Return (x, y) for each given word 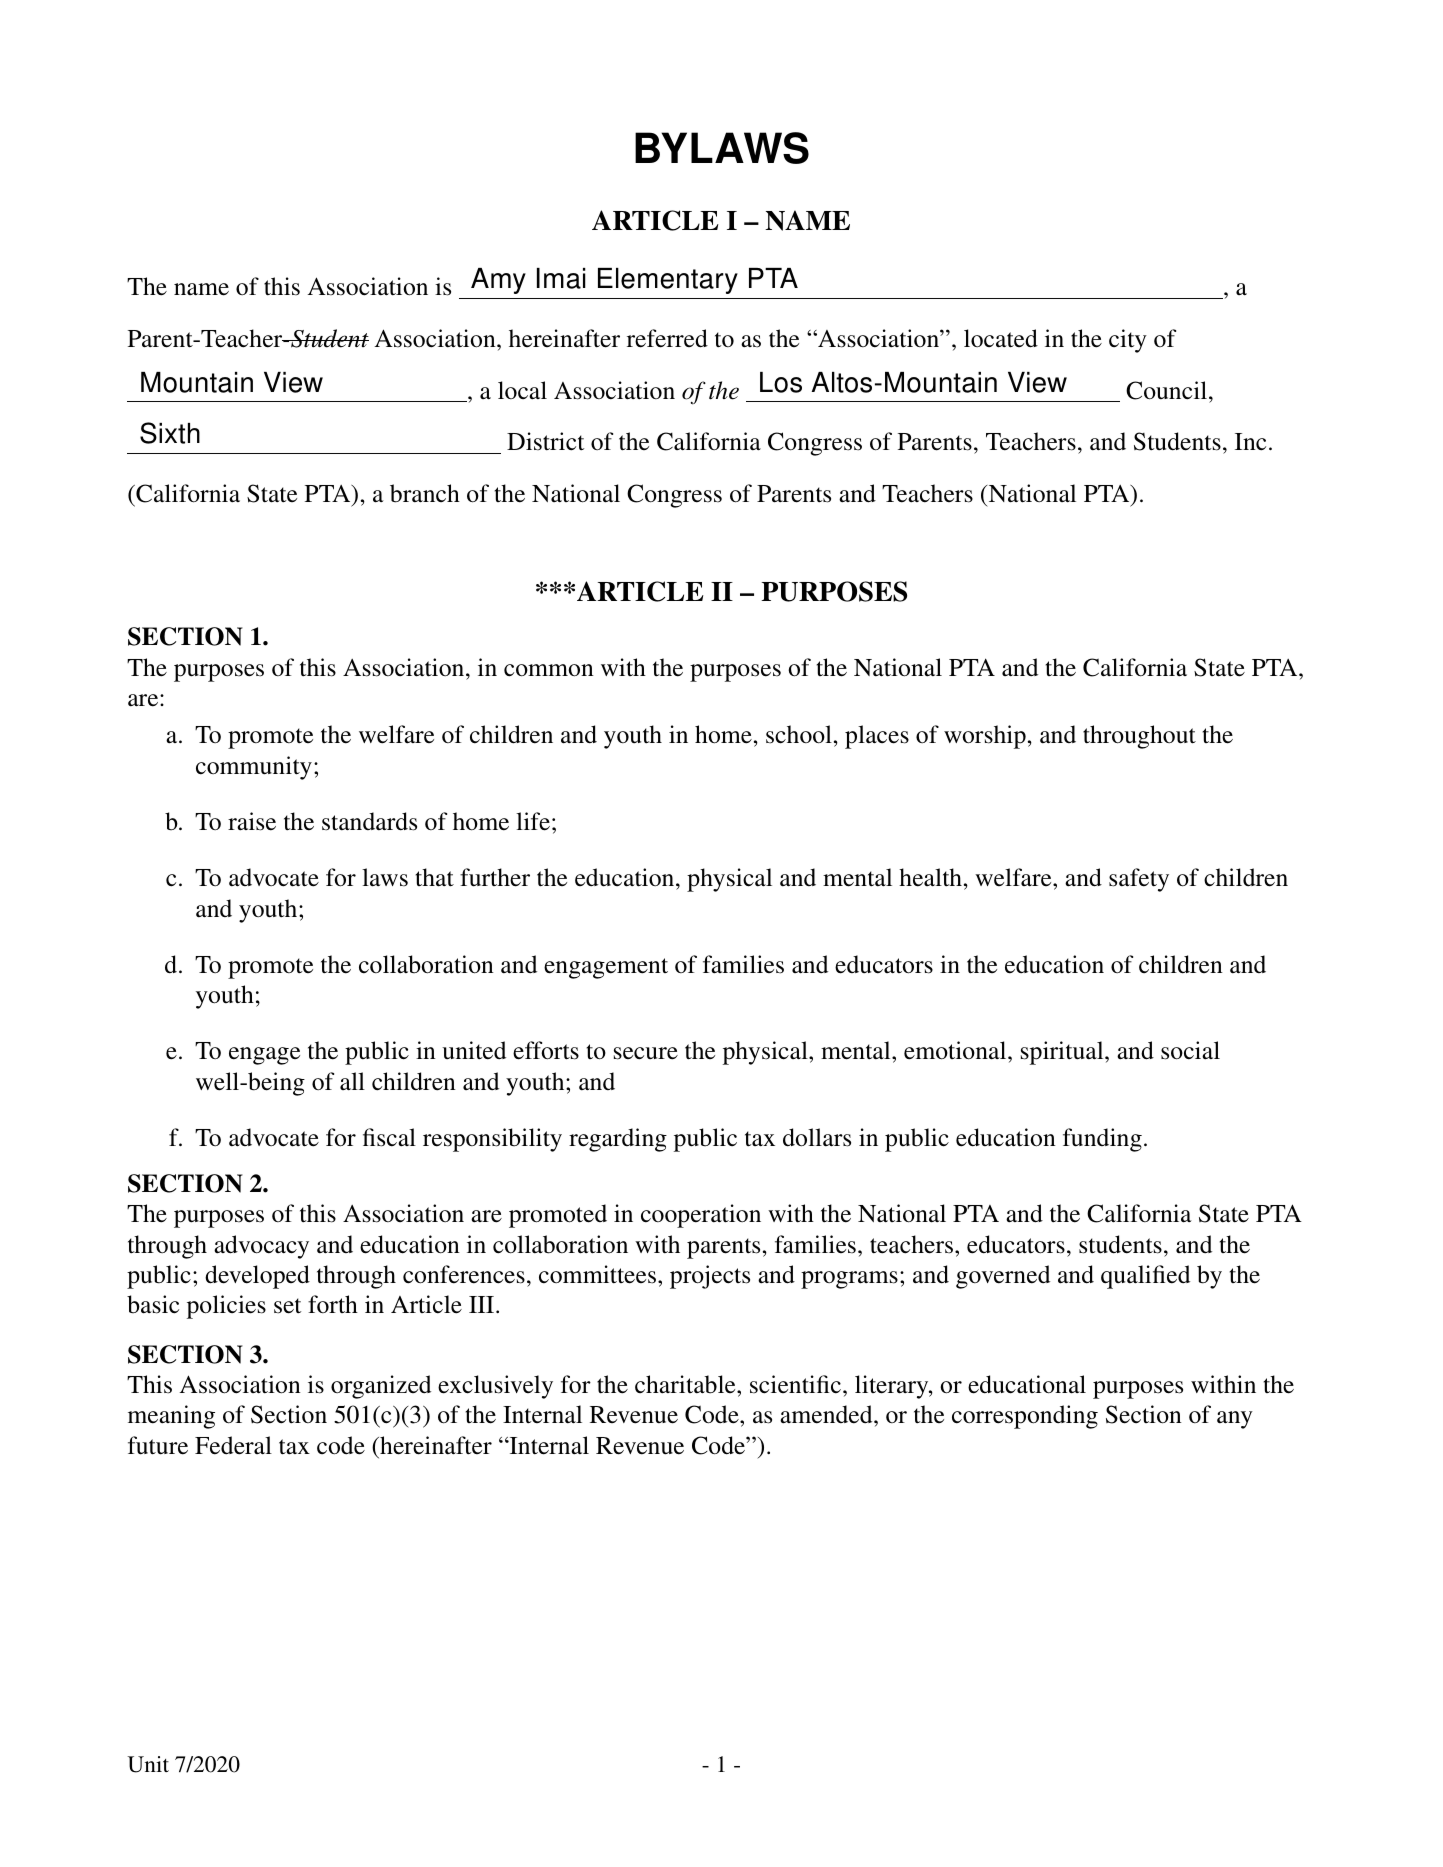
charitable (686, 1384)
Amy (498, 281)
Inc (1250, 442)
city (1128, 341)
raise (252, 821)
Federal (233, 1445)
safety (1139, 880)
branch (425, 493)
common (549, 670)
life (533, 821)
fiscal (389, 1137)
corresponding (1025, 1417)
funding (1102, 1140)
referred (667, 338)
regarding (618, 1140)
